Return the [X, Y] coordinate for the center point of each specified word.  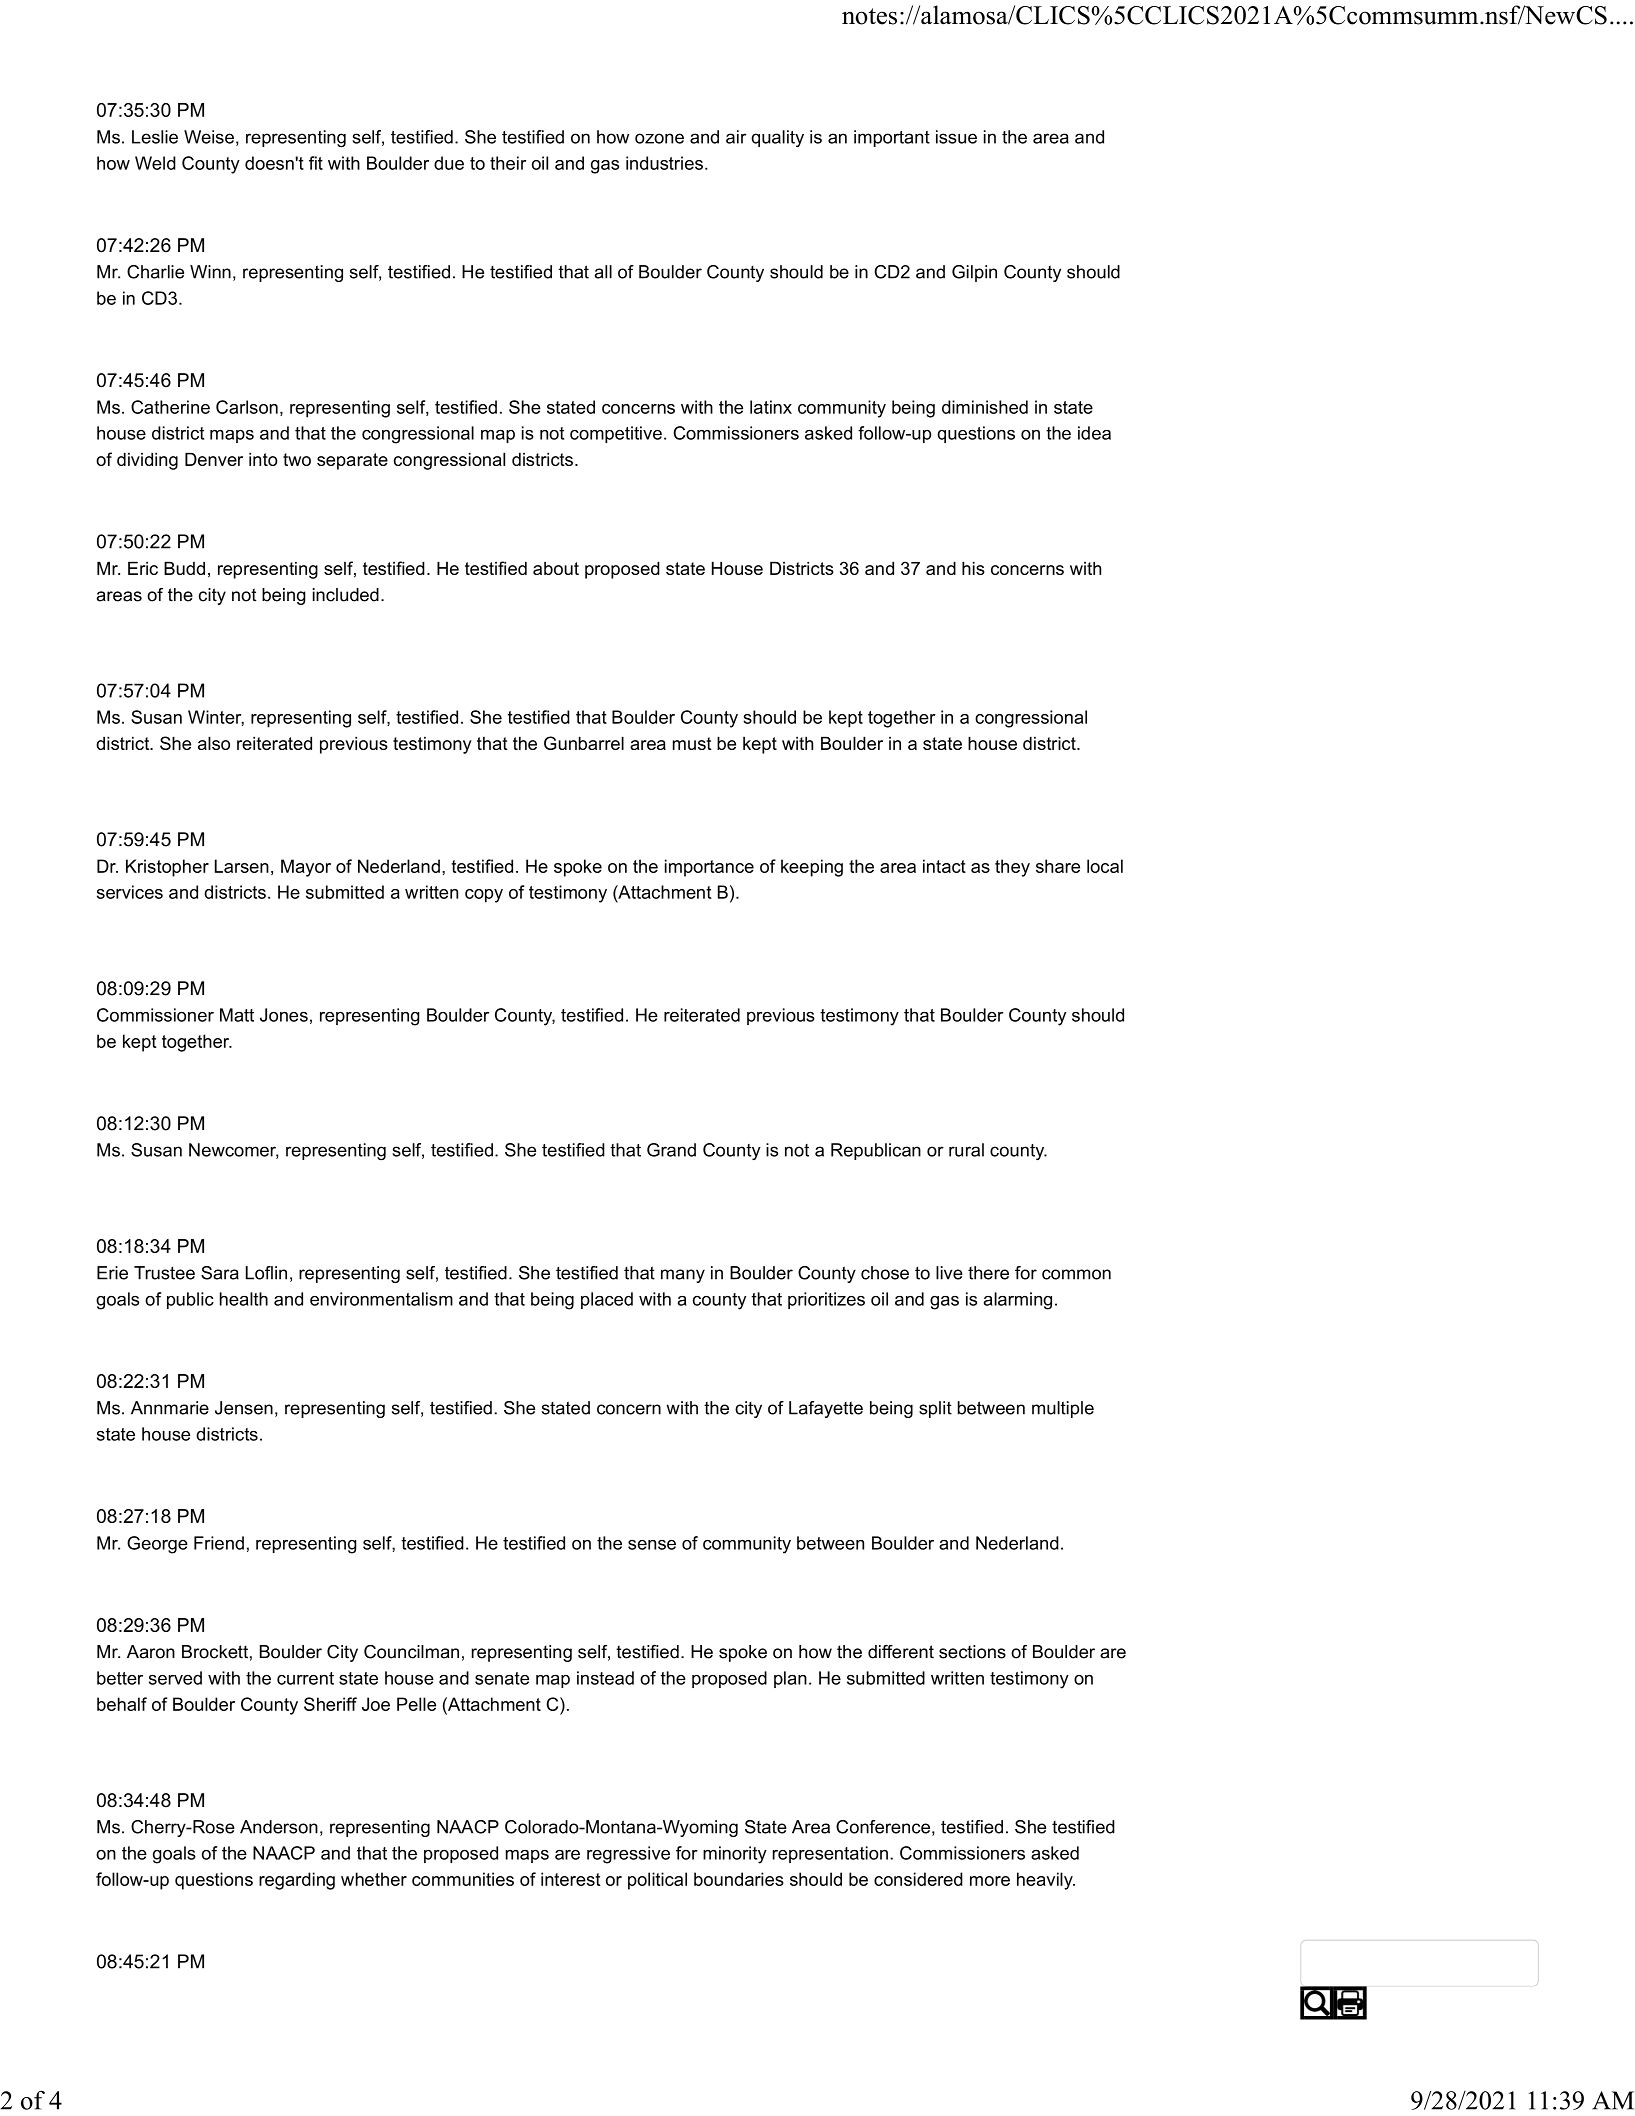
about [556, 568]
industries [664, 163]
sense [652, 1545]
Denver [214, 459]
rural [966, 1150]
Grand [671, 1150]
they [1012, 868]
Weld [155, 163]
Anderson [279, 1827]
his [973, 568]
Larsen [242, 866]
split [935, 1409]
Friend [219, 1543]
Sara [220, 1273]
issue [956, 137]
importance [709, 868]
